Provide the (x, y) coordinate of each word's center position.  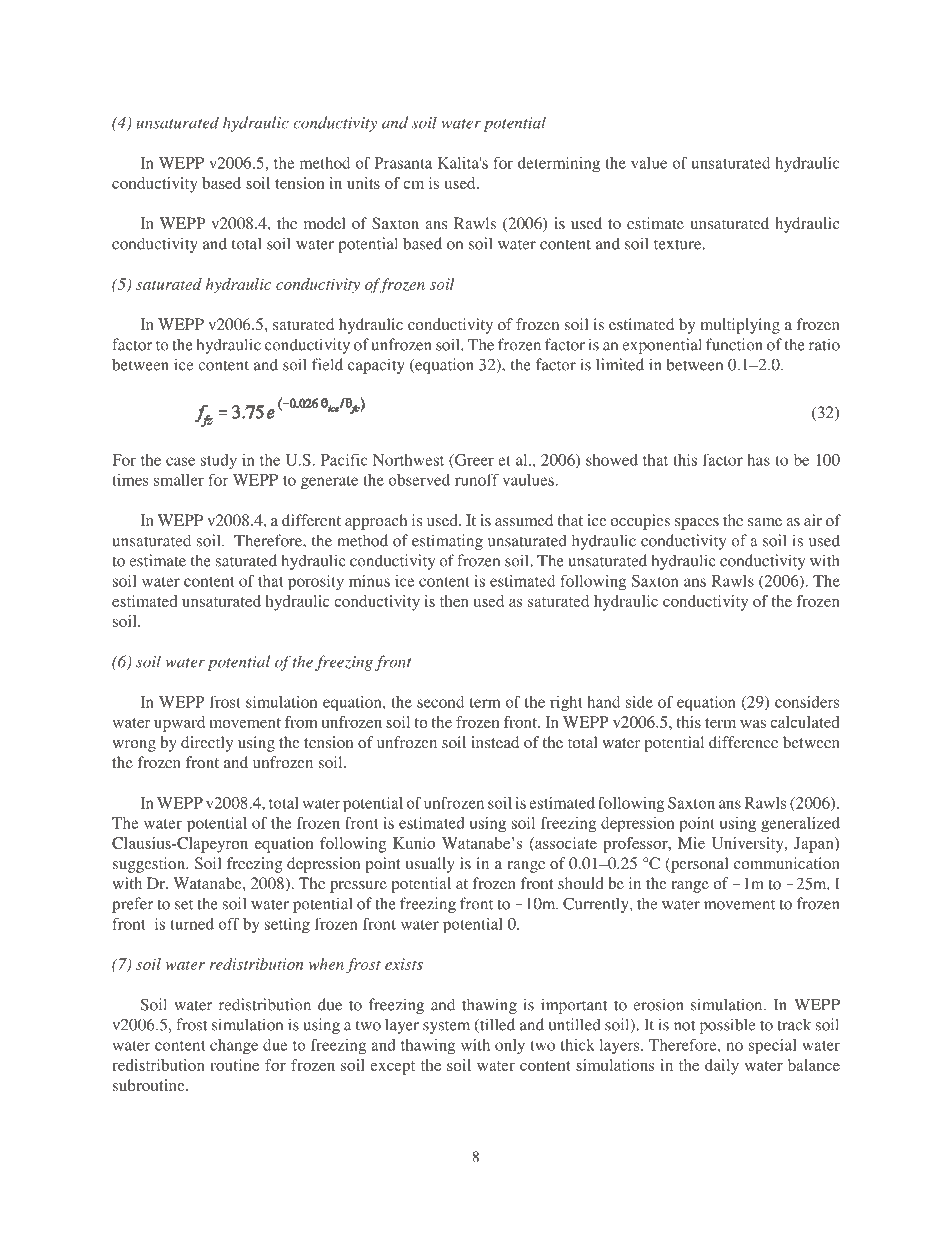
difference (743, 742)
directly (207, 744)
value (649, 163)
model (324, 223)
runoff (477, 480)
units (363, 183)
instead (495, 742)
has (758, 460)
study (219, 461)
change (234, 1047)
